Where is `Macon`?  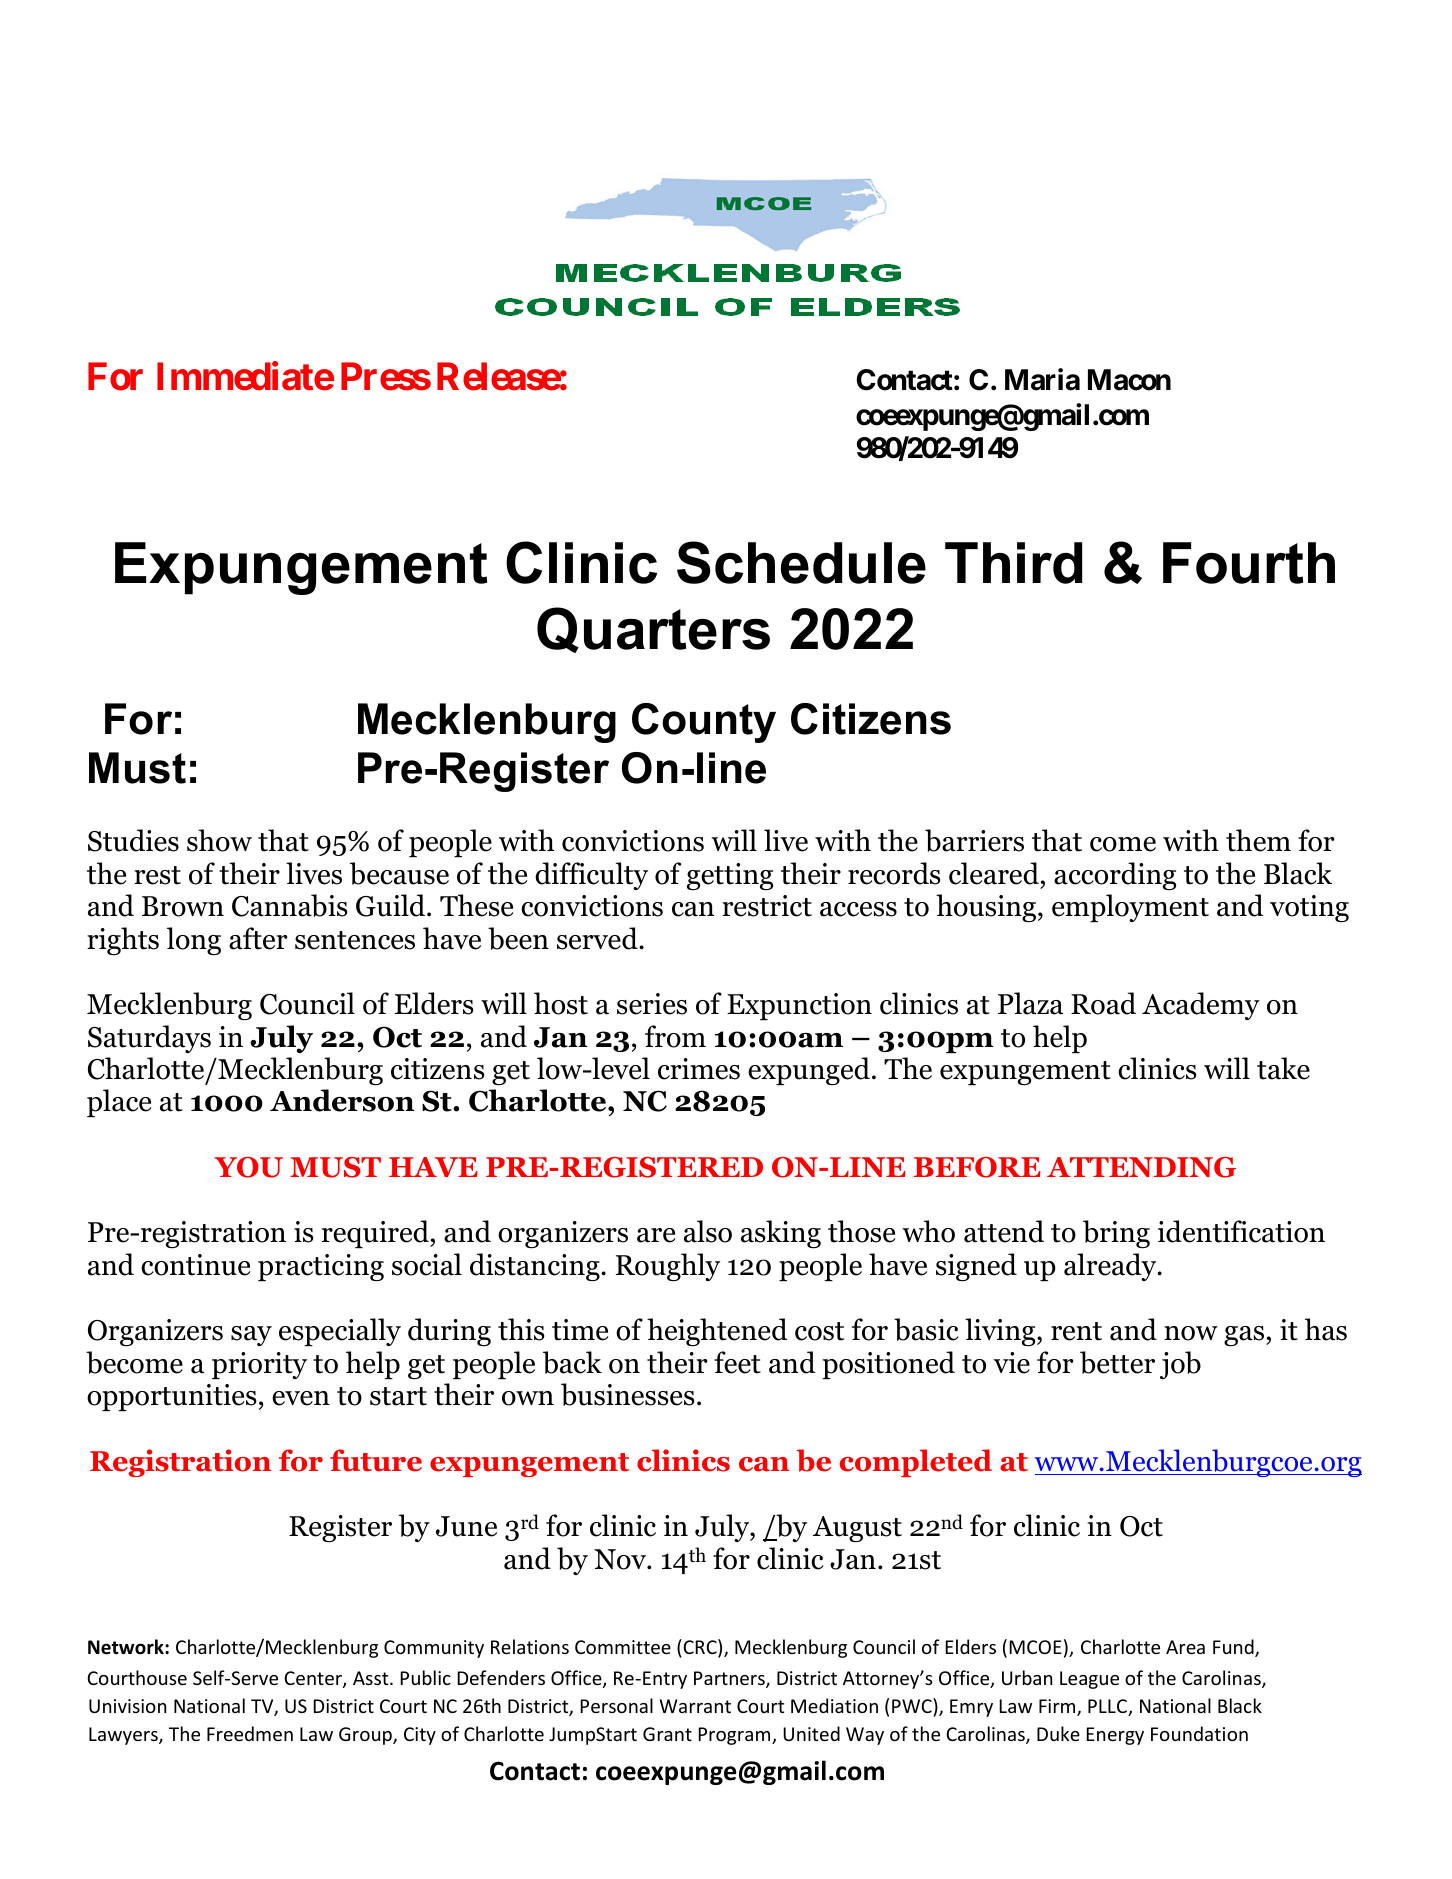 Macon is located at coordinates (1129, 380).
